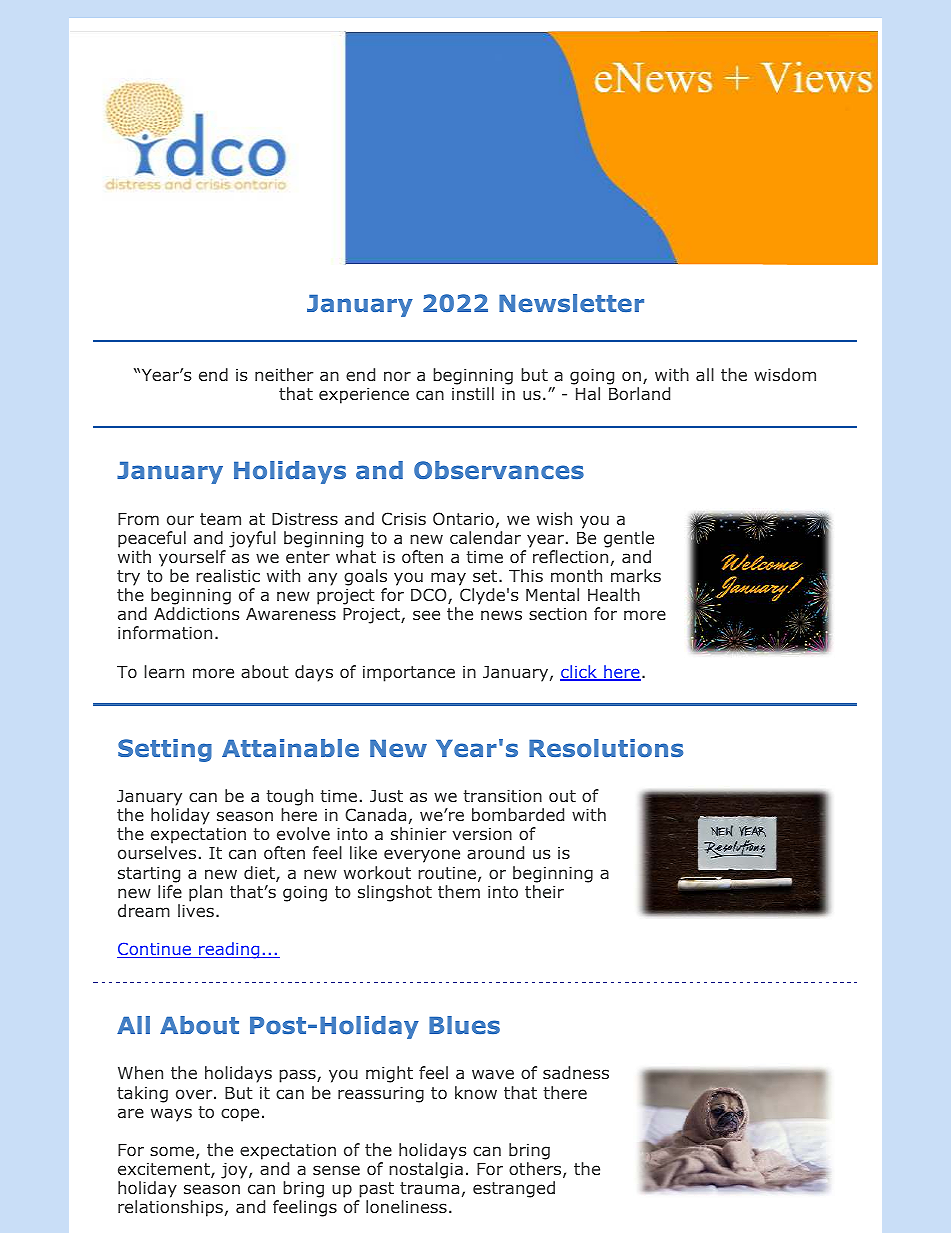  I want to click on Borland, so click(639, 393).
